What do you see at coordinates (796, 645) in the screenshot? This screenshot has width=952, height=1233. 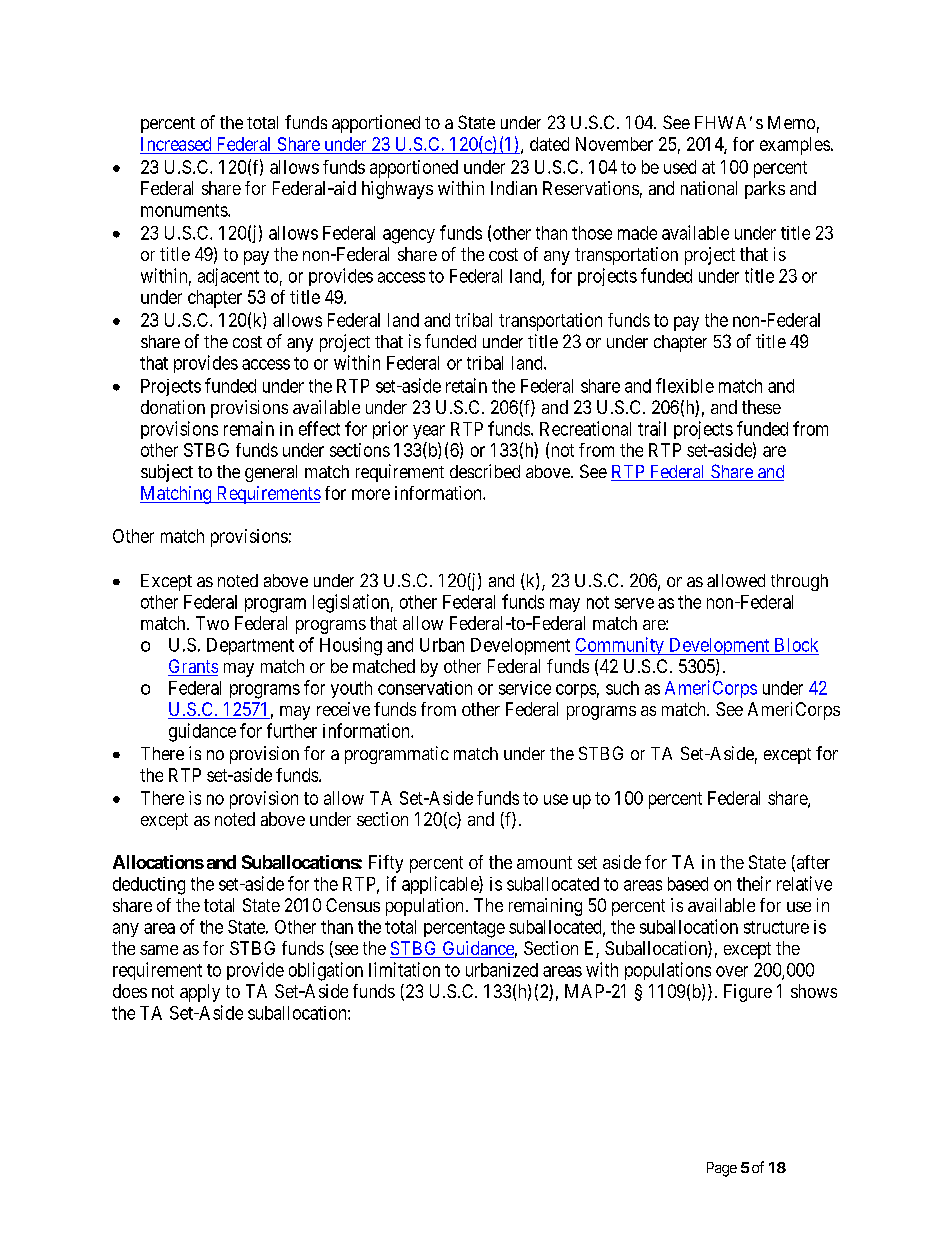 I see `Block` at bounding box center [796, 645].
